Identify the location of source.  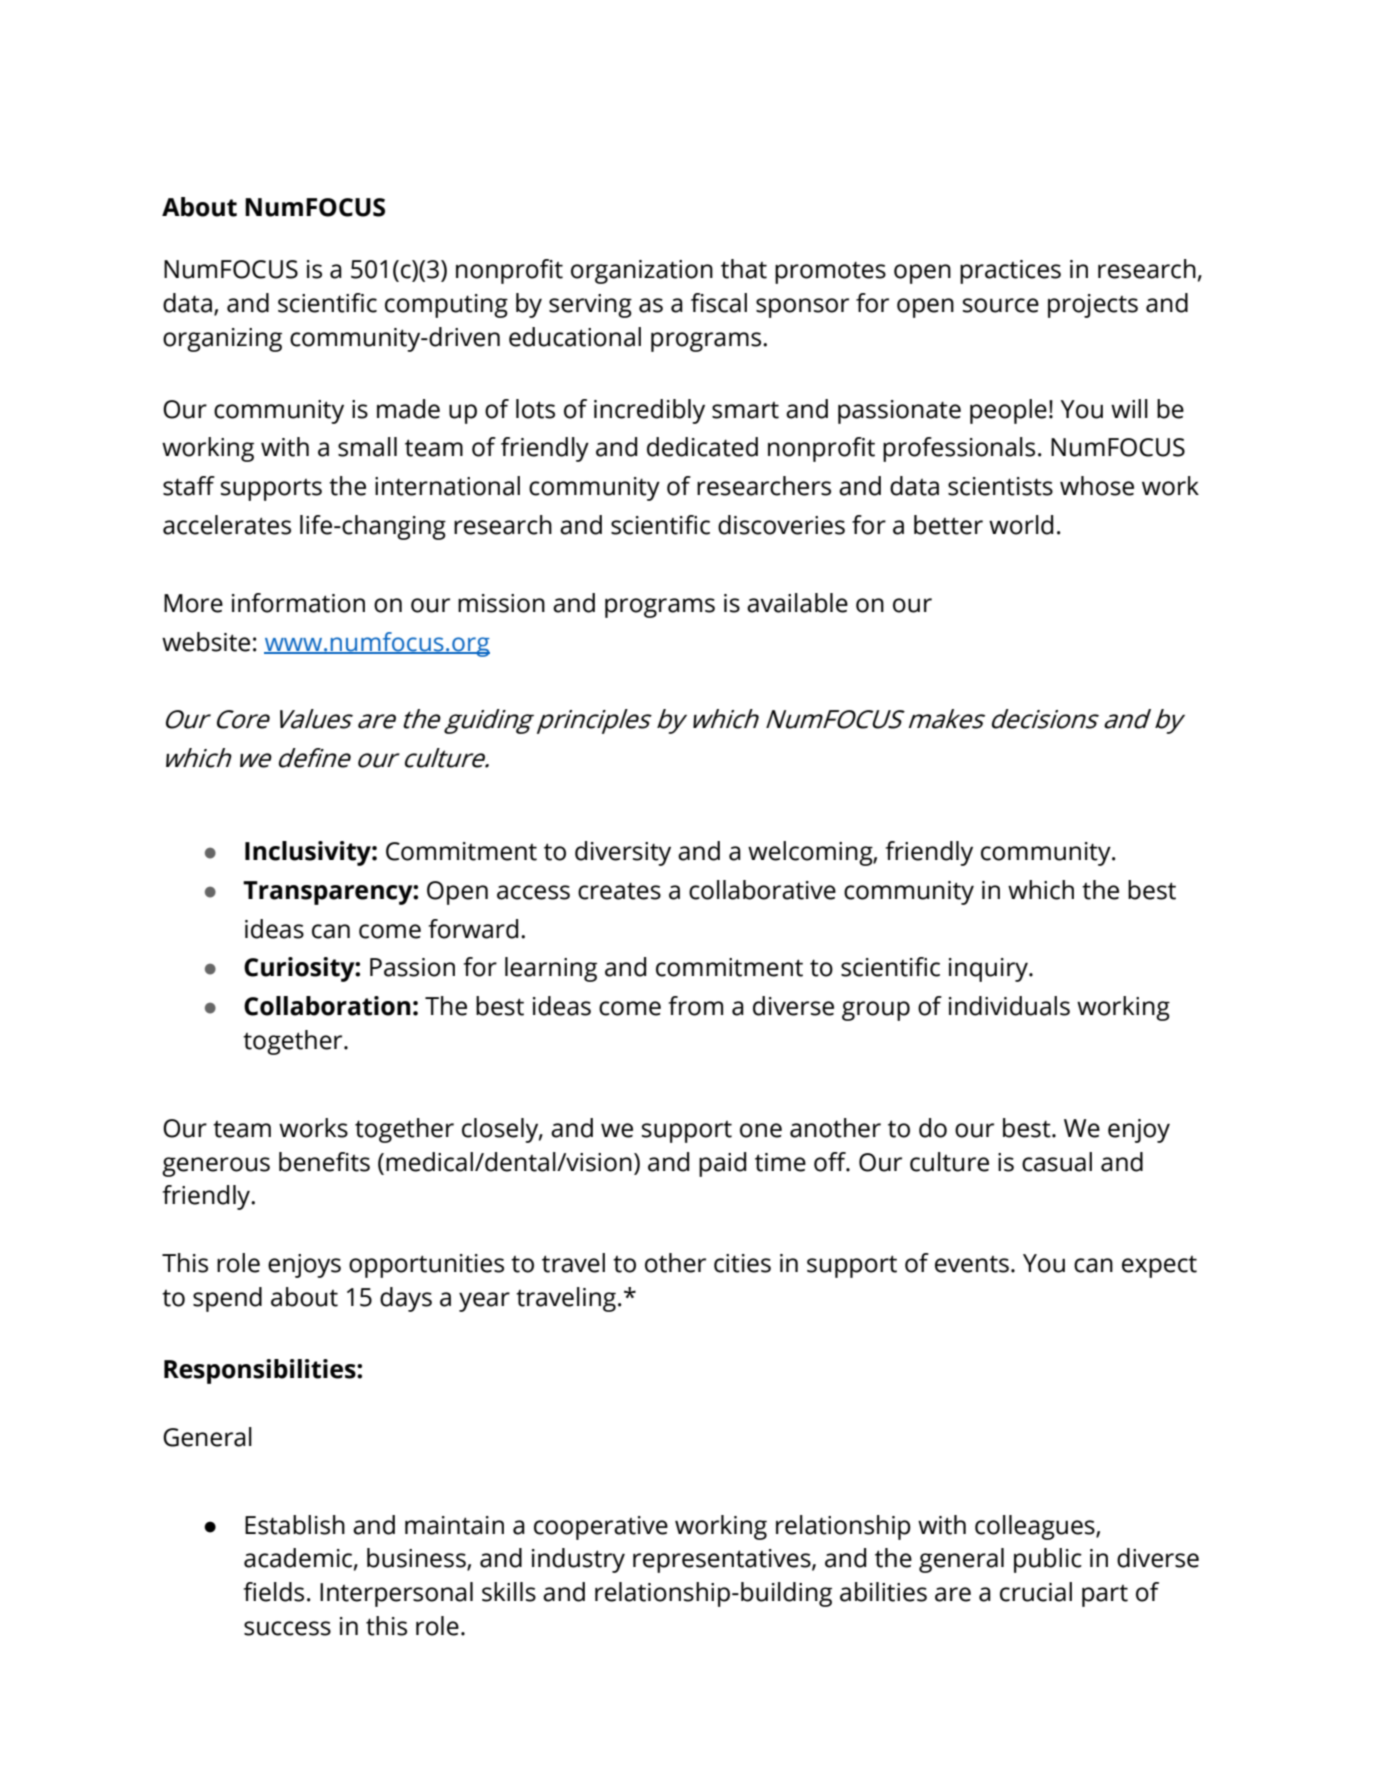
(1001, 305).
